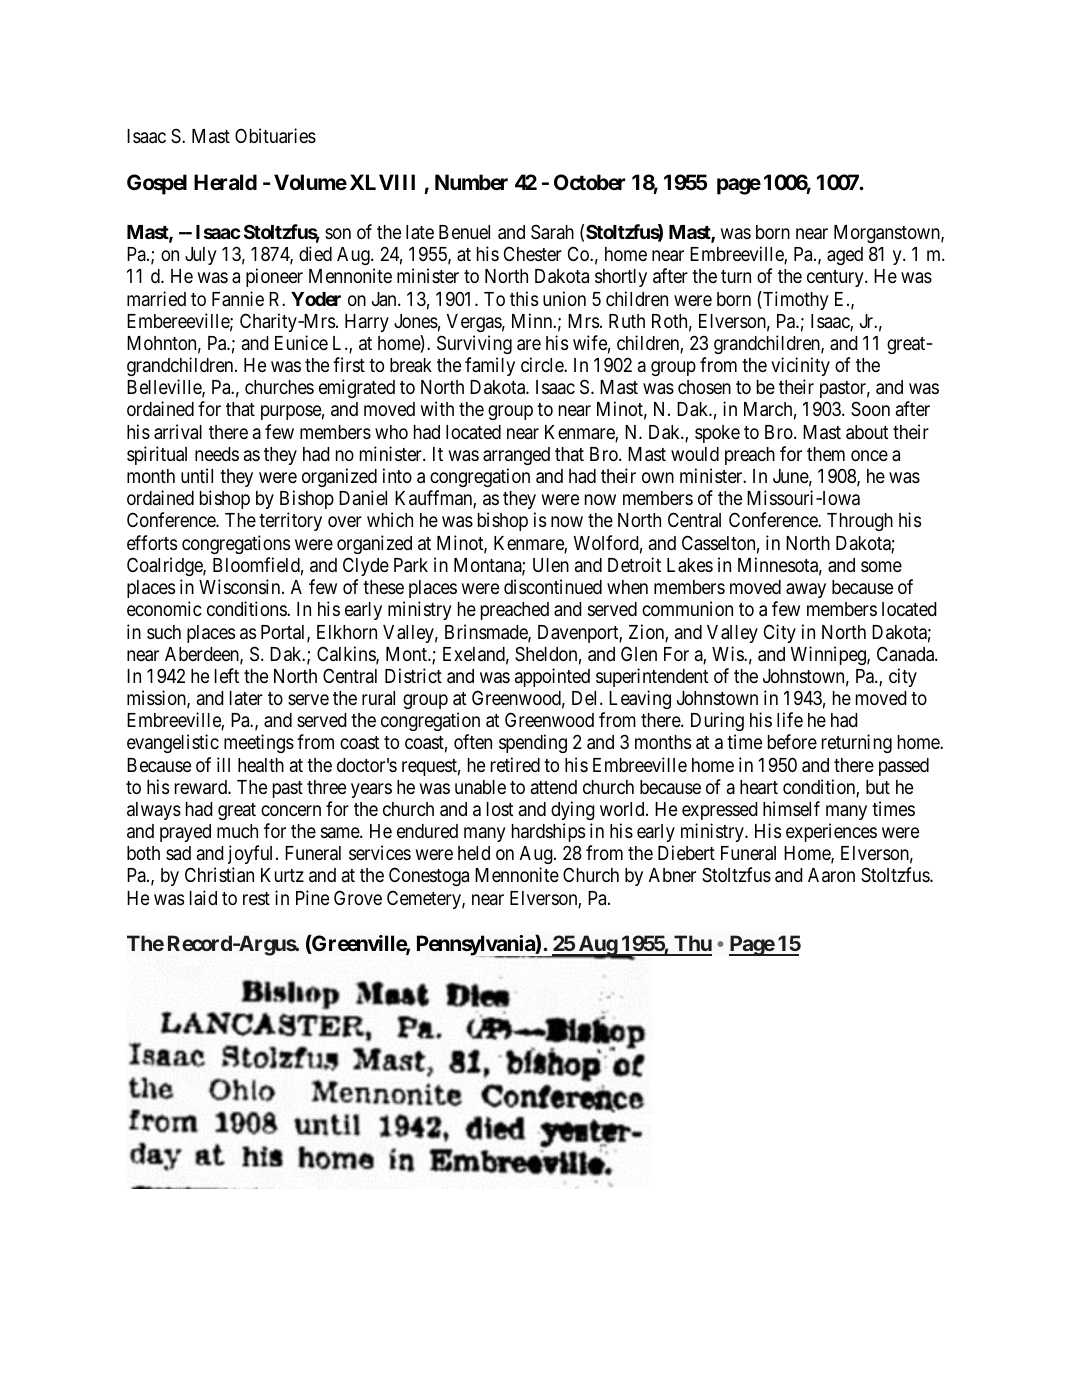  What do you see at coordinates (845, 256) in the screenshot?
I see `aged` at bounding box center [845, 256].
